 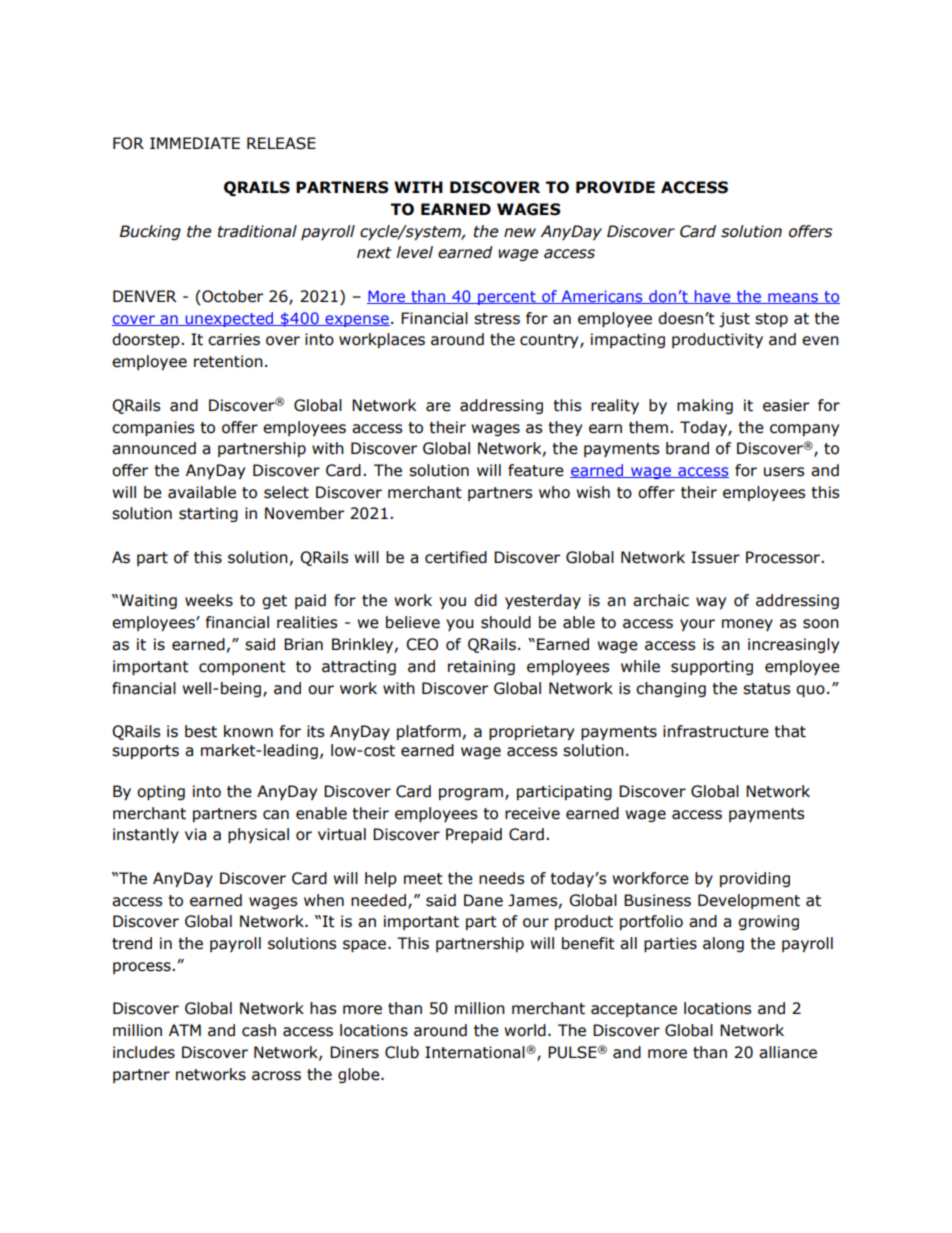 I want to click on new, so click(x=520, y=233).
